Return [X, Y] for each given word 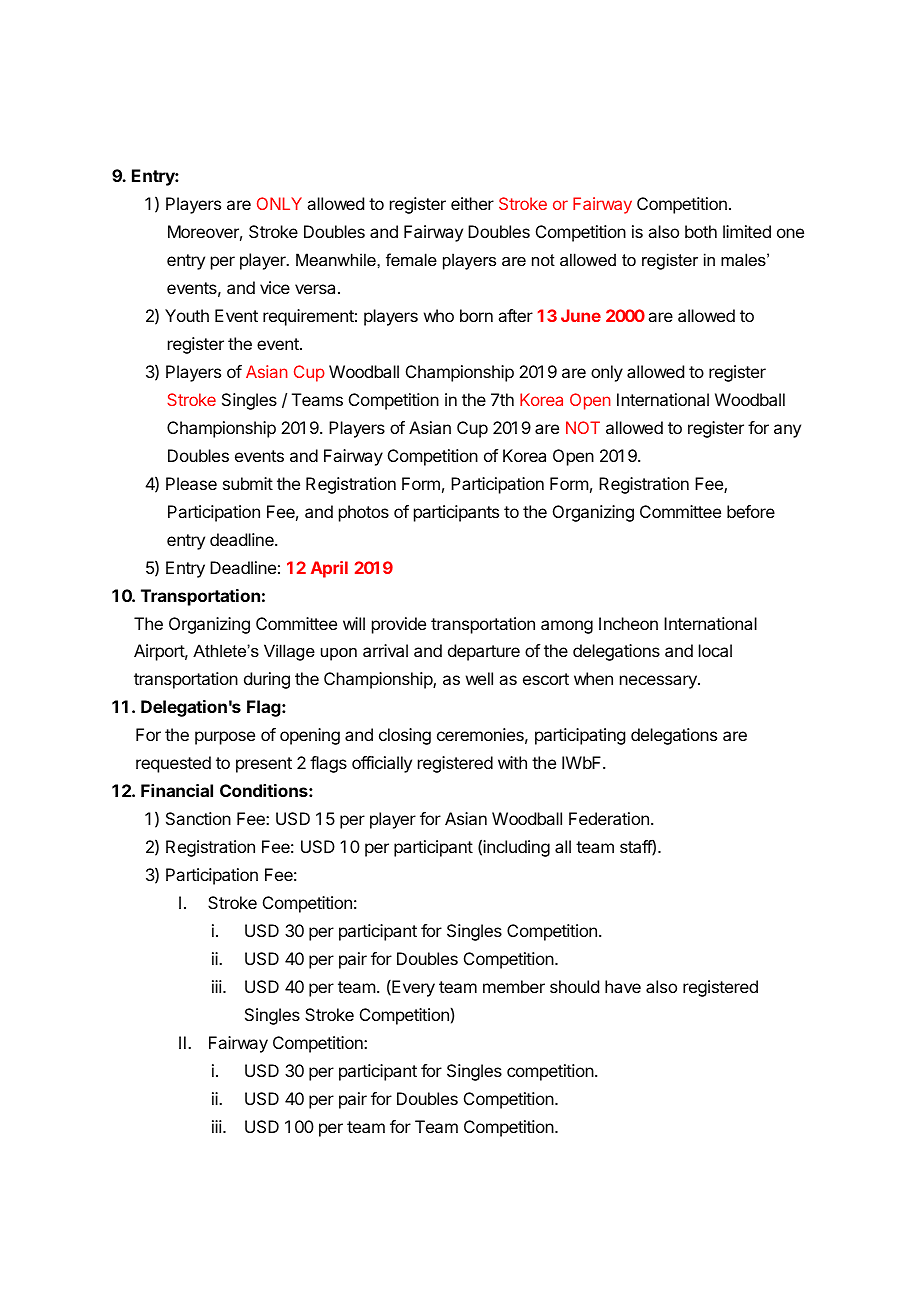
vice [275, 287]
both [701, 231]
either [472, 203]
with [512, 762]
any [787, 431]
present [264, 765]
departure [484, 652]
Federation [609, 818]
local [715, 650]
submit [248, 483]
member [514, 986]
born [476, 315]
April [329, 569]
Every [412, 988]
